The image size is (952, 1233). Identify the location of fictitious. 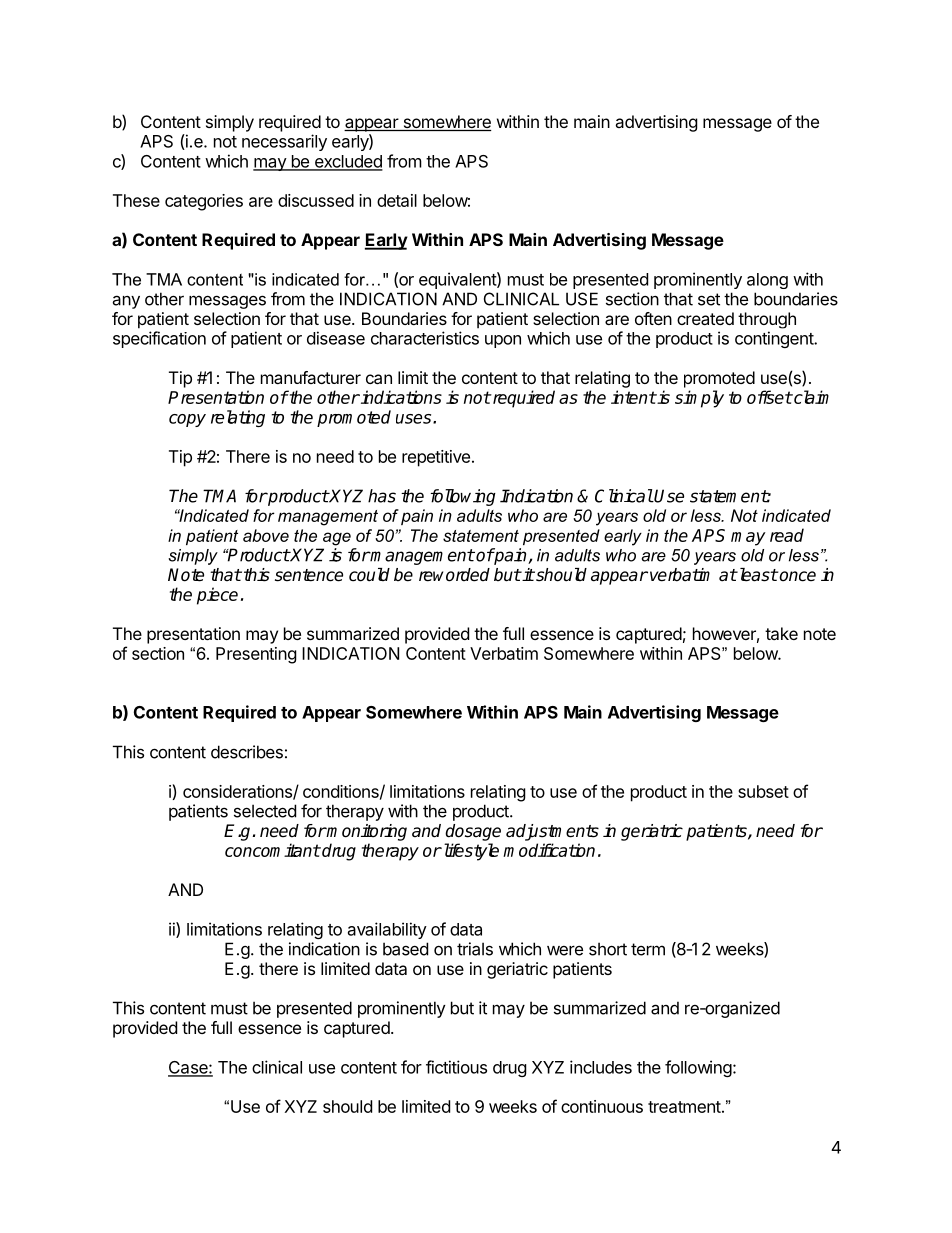
(456, 1067).
